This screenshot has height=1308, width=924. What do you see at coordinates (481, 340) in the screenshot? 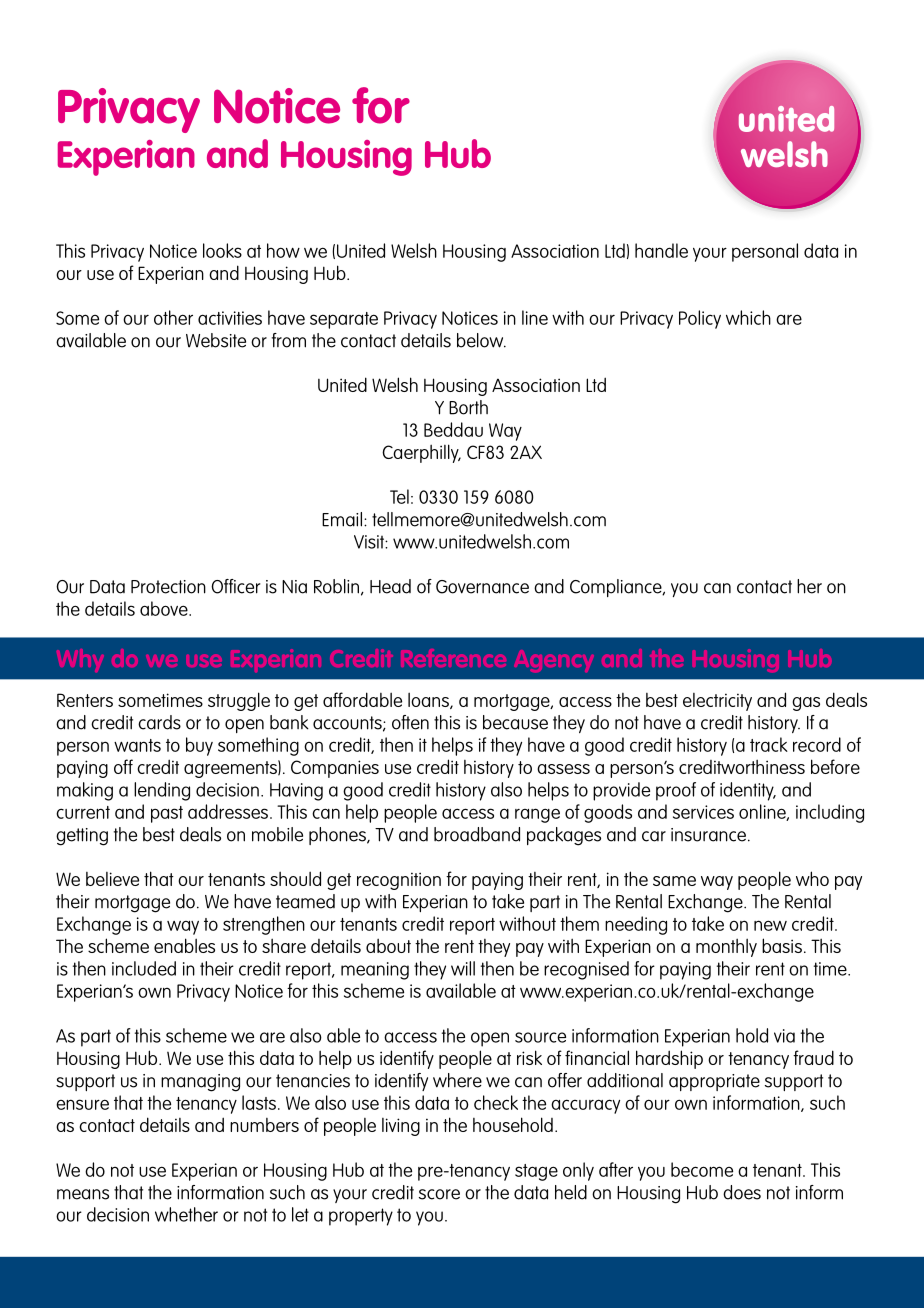
I see `below` at bounding box center [481, 340].
